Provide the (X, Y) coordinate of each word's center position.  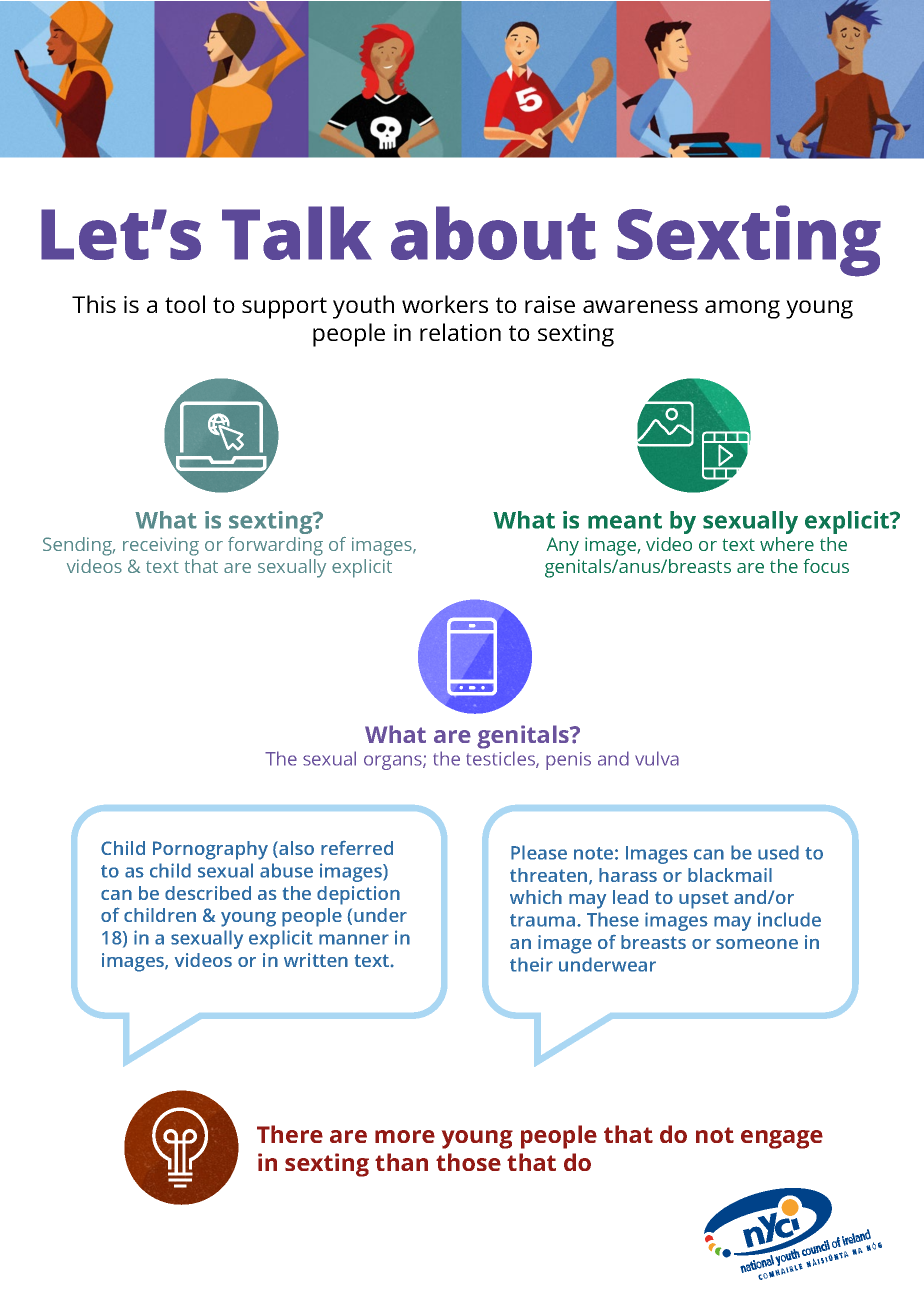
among (742, 309)
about (493, 233)
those (468, 1162)
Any (563, 546)
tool (185, 304)
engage (782, 1139)
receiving (161, 546)
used (778, 852)
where (787, 544)
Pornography (210, 850)
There (290, 1134)
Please (539, 852)
